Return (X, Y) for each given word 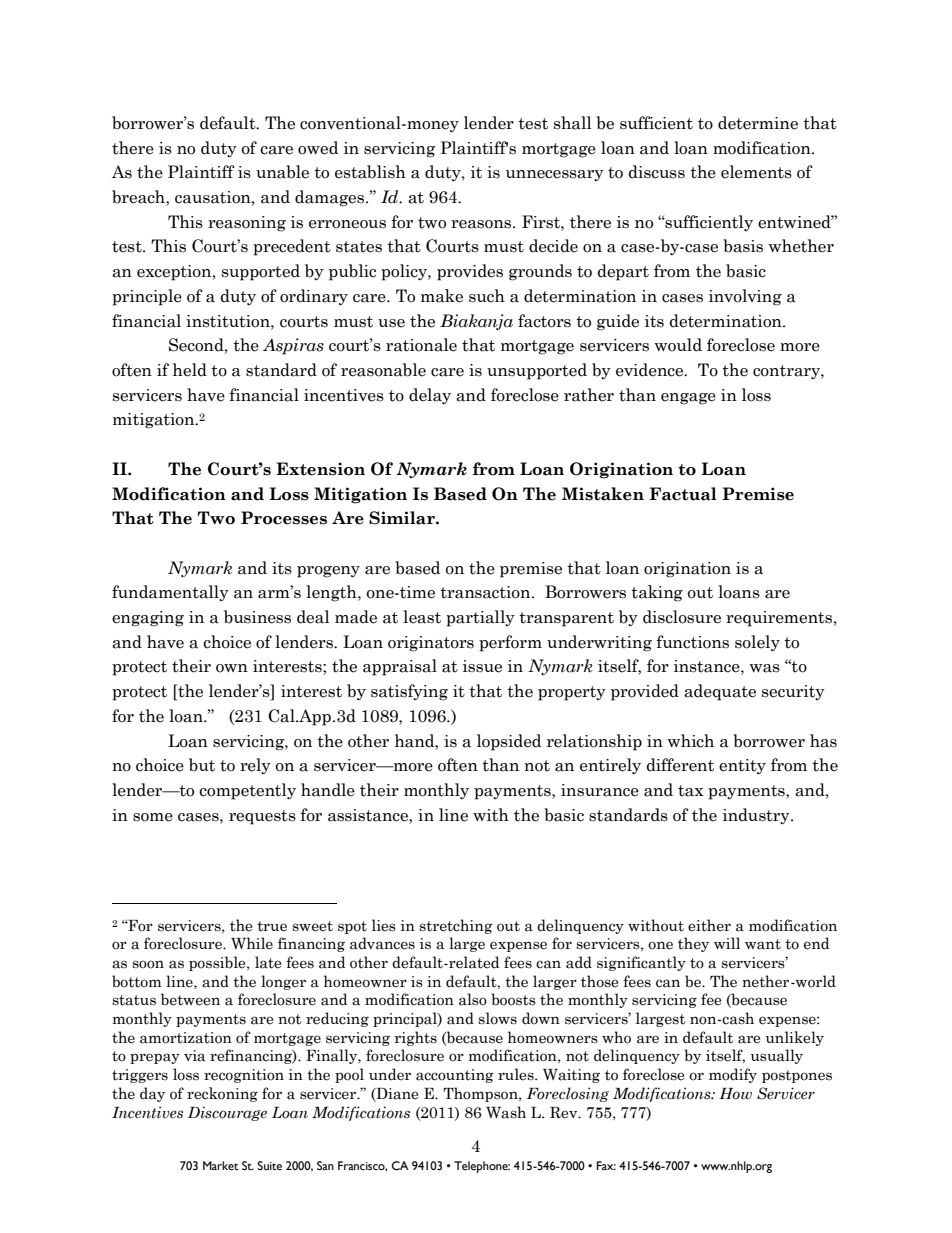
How (736, 1094)
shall (573, 123)
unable (282, 172)
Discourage (227, 1113)
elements (756, 172)
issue (482, 666)
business (257, 617)
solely (757, 643)
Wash (506, 1112)
